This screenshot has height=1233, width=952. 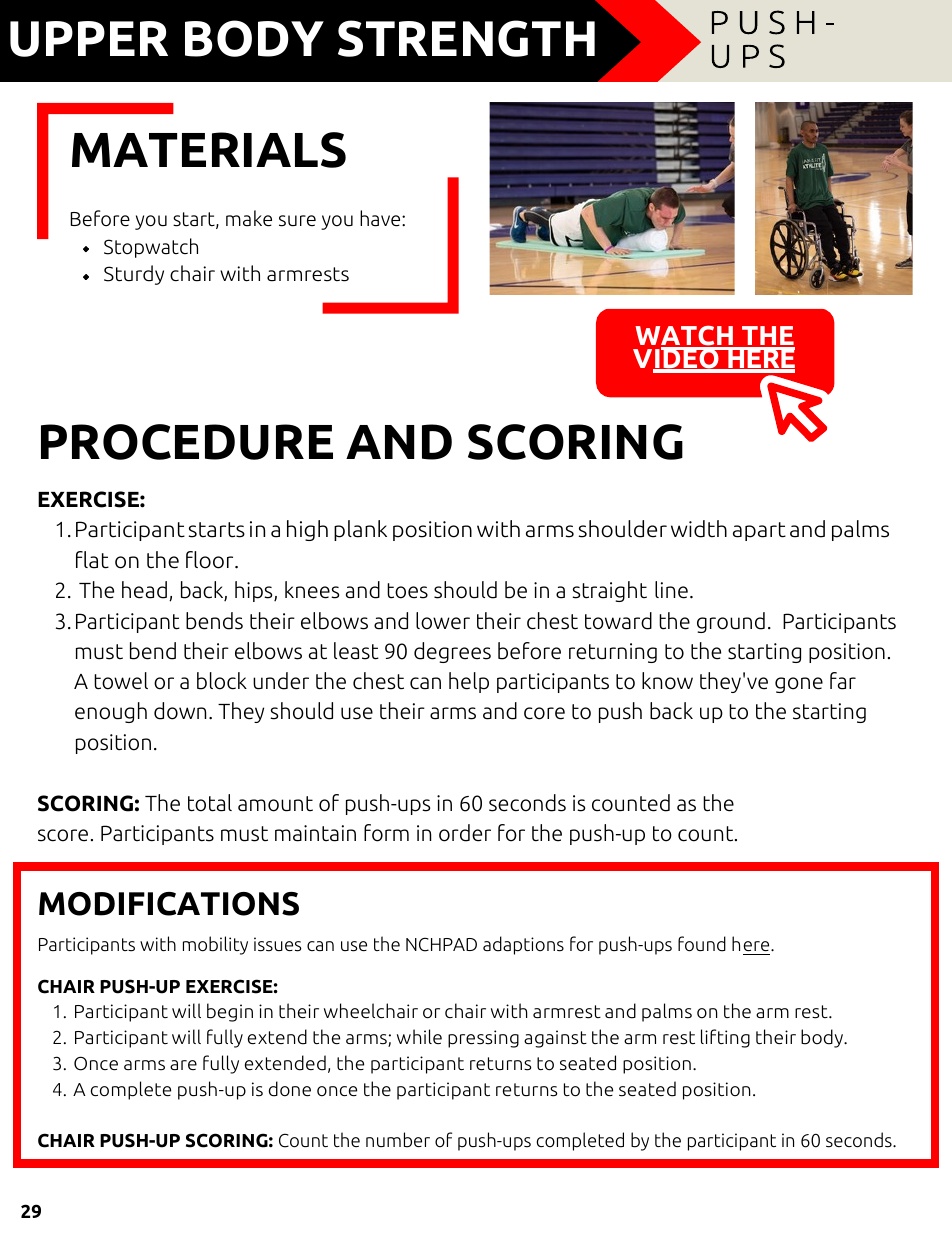 What do you see at coordinates (725, 1038) in the screenshot?
I see `lifting` at bounding box center [725, 1038].
